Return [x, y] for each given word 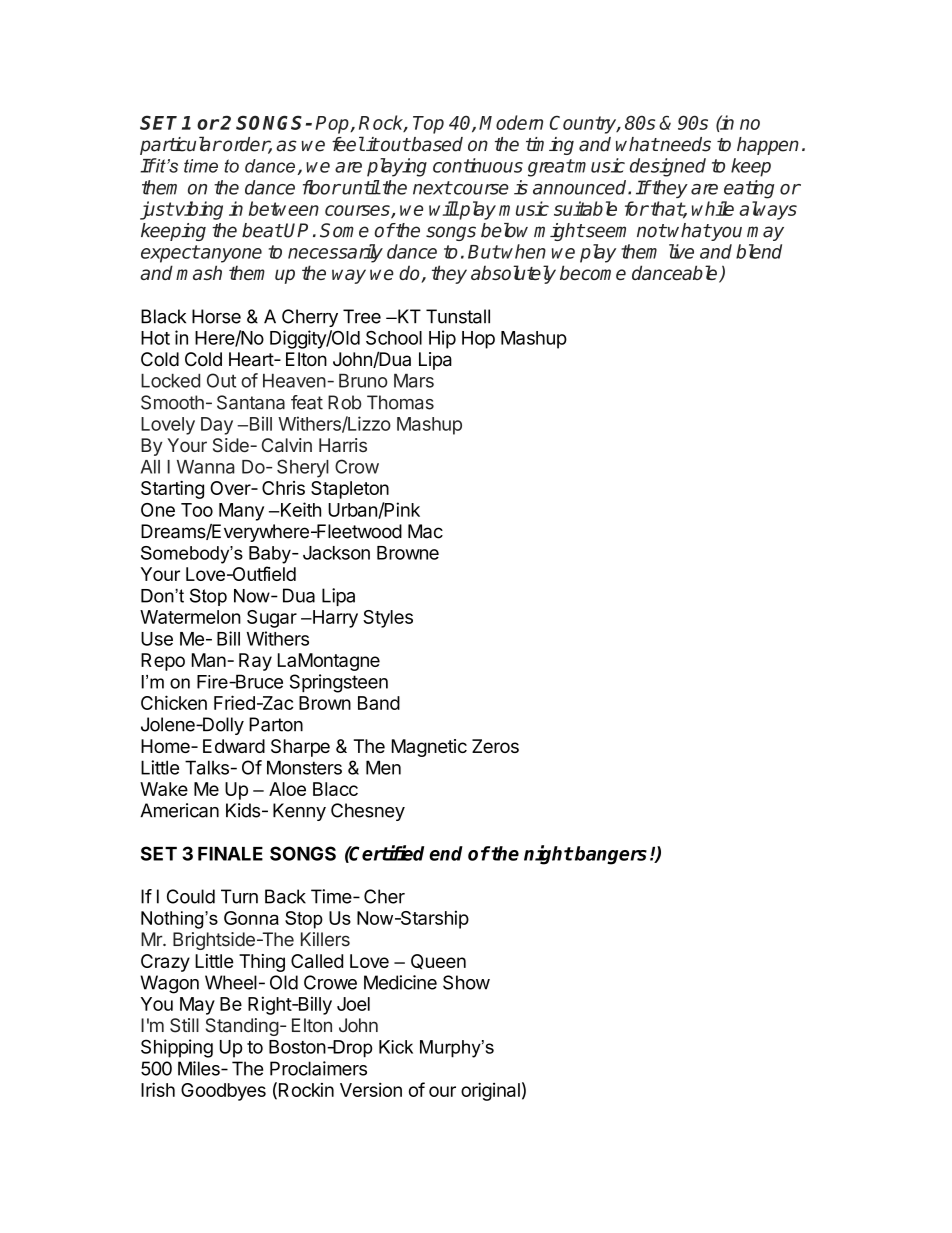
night [548, 855]
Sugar [272, 619]
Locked [170, 381]
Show [466, 982]
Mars [414, 381]
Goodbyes [223, 1092]
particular [181, 145]
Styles [388, 619]
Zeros [495, 746]
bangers [610, 855]
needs [684, 144]
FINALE [230, 854]
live [681, 251]
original [490, 1091]
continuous [478, 165]
